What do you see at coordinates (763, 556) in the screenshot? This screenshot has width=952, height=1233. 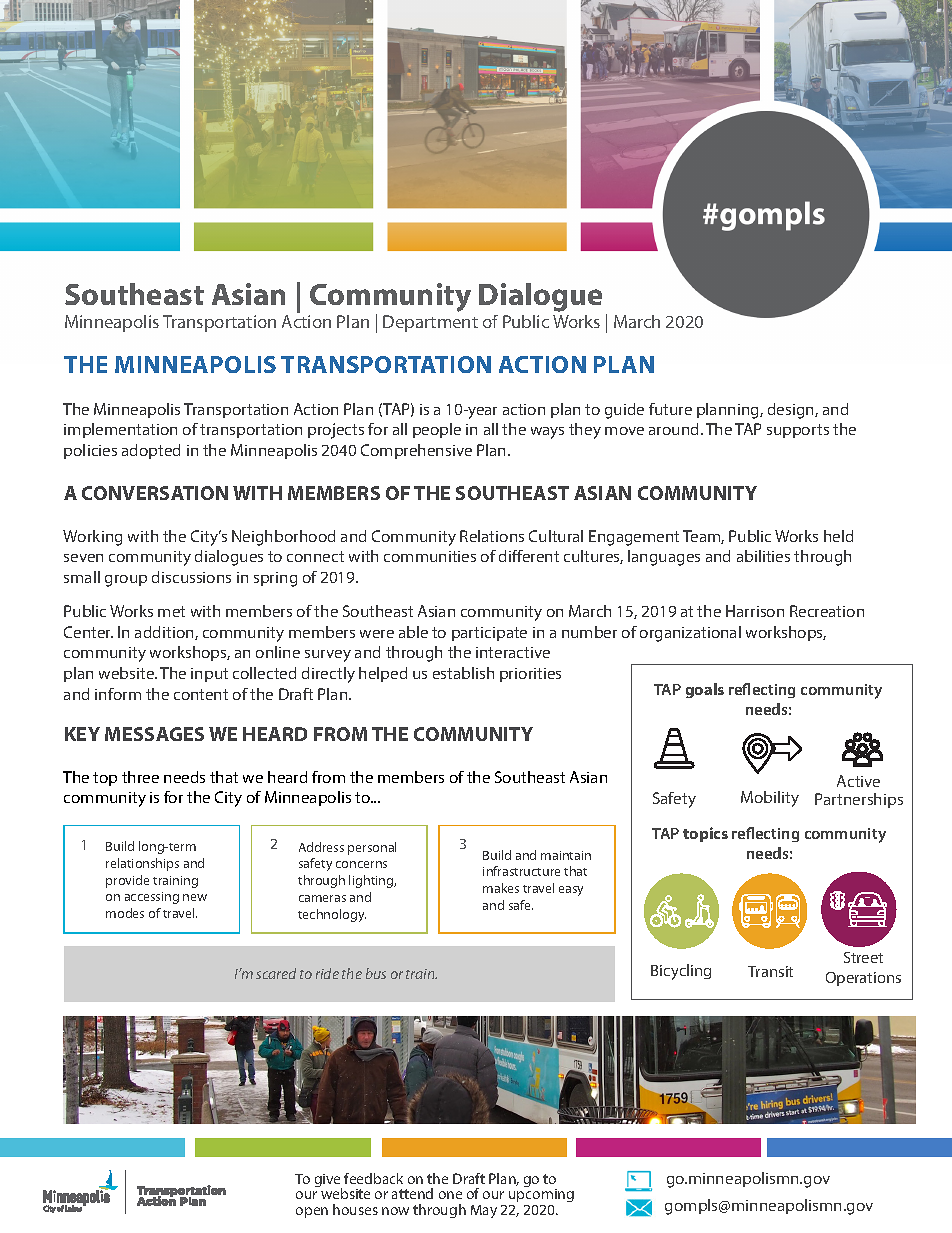 I see `abilities` at bounding box center [763, 556].
